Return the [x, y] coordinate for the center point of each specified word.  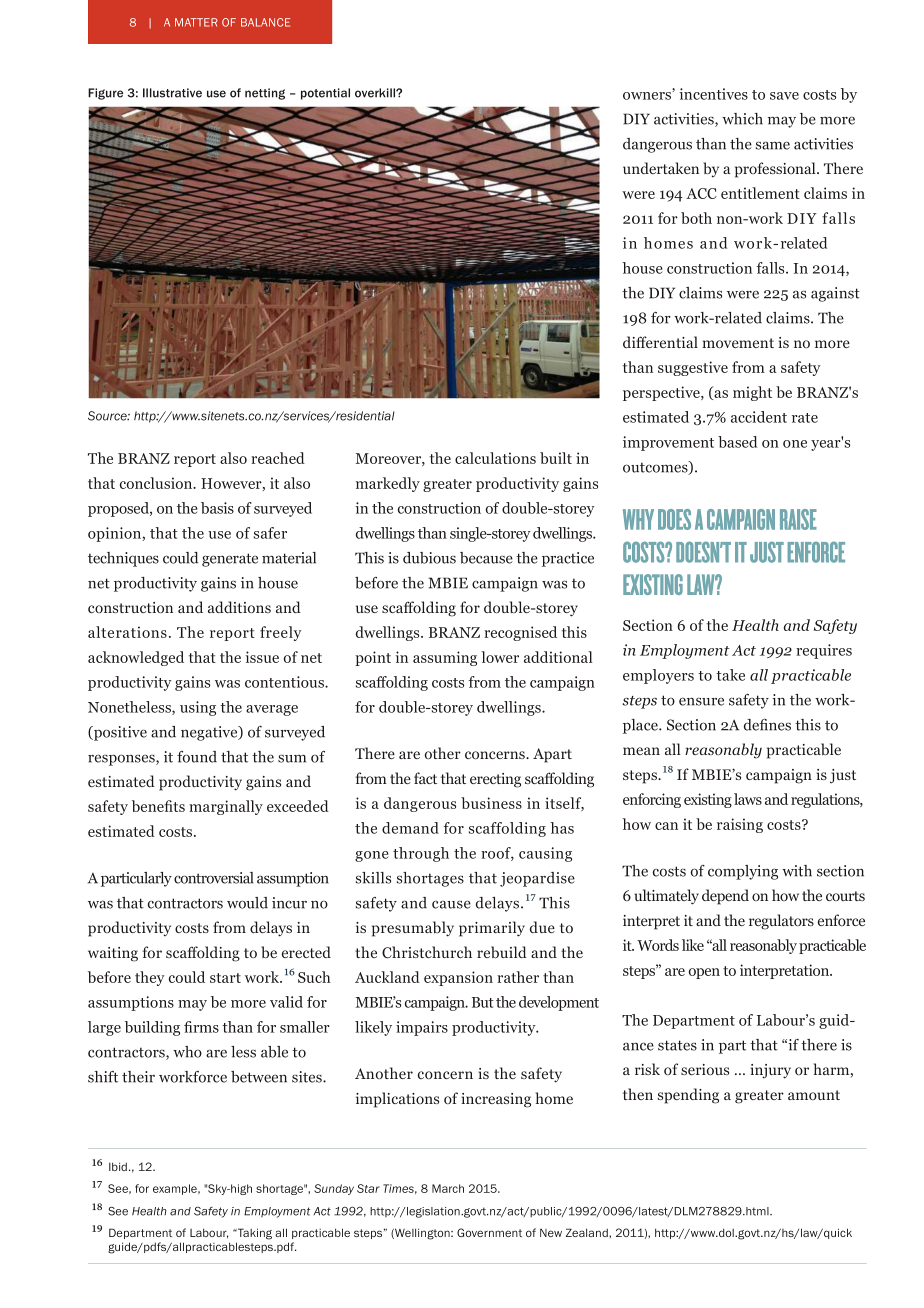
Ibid [118, 1166]
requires [824, 651]
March [448, 1188]
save [784, 96]
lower [500, 657]
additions [239, 607]
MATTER [196, 22]
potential [325, 94]
